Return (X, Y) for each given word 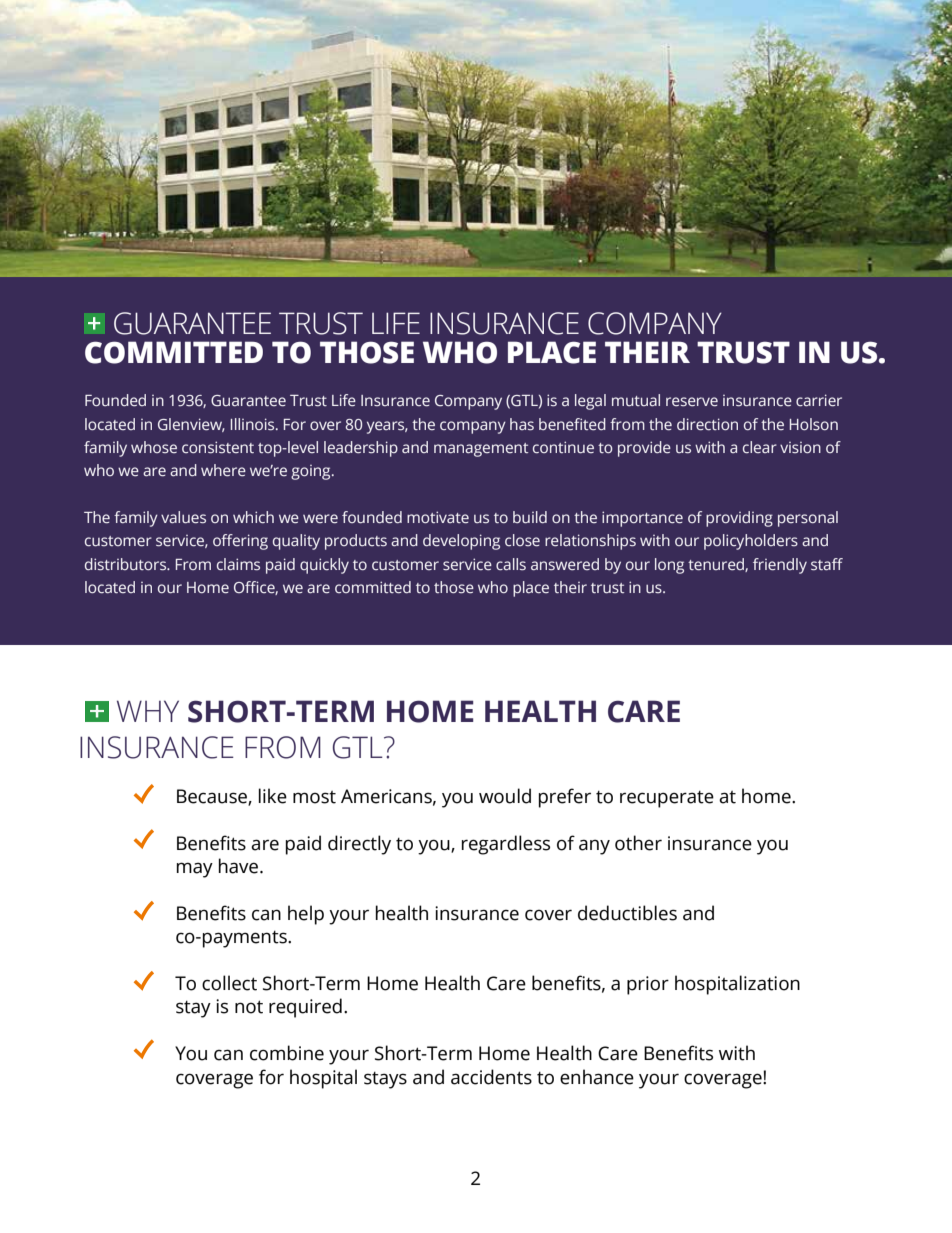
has (522, 424)
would (505, 796)
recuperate (667, 799)
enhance (597, 1077)
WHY (148, 711)
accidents (491, 1077)
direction (707, 424)
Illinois (254, 424)
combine (287, 1053)
